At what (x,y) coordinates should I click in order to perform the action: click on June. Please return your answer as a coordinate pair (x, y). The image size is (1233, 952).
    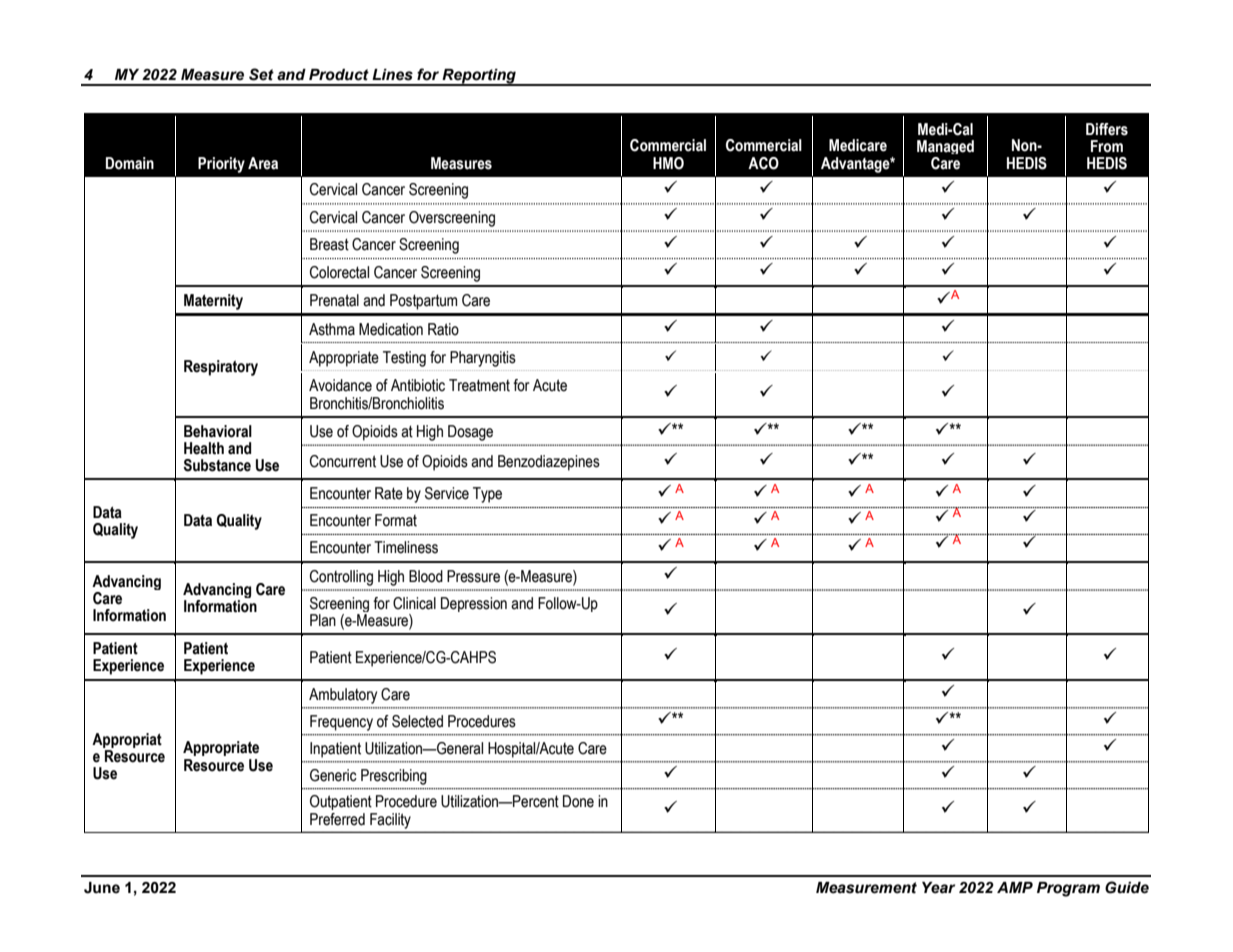
    Looking at the image, I should click on (102, 888).
